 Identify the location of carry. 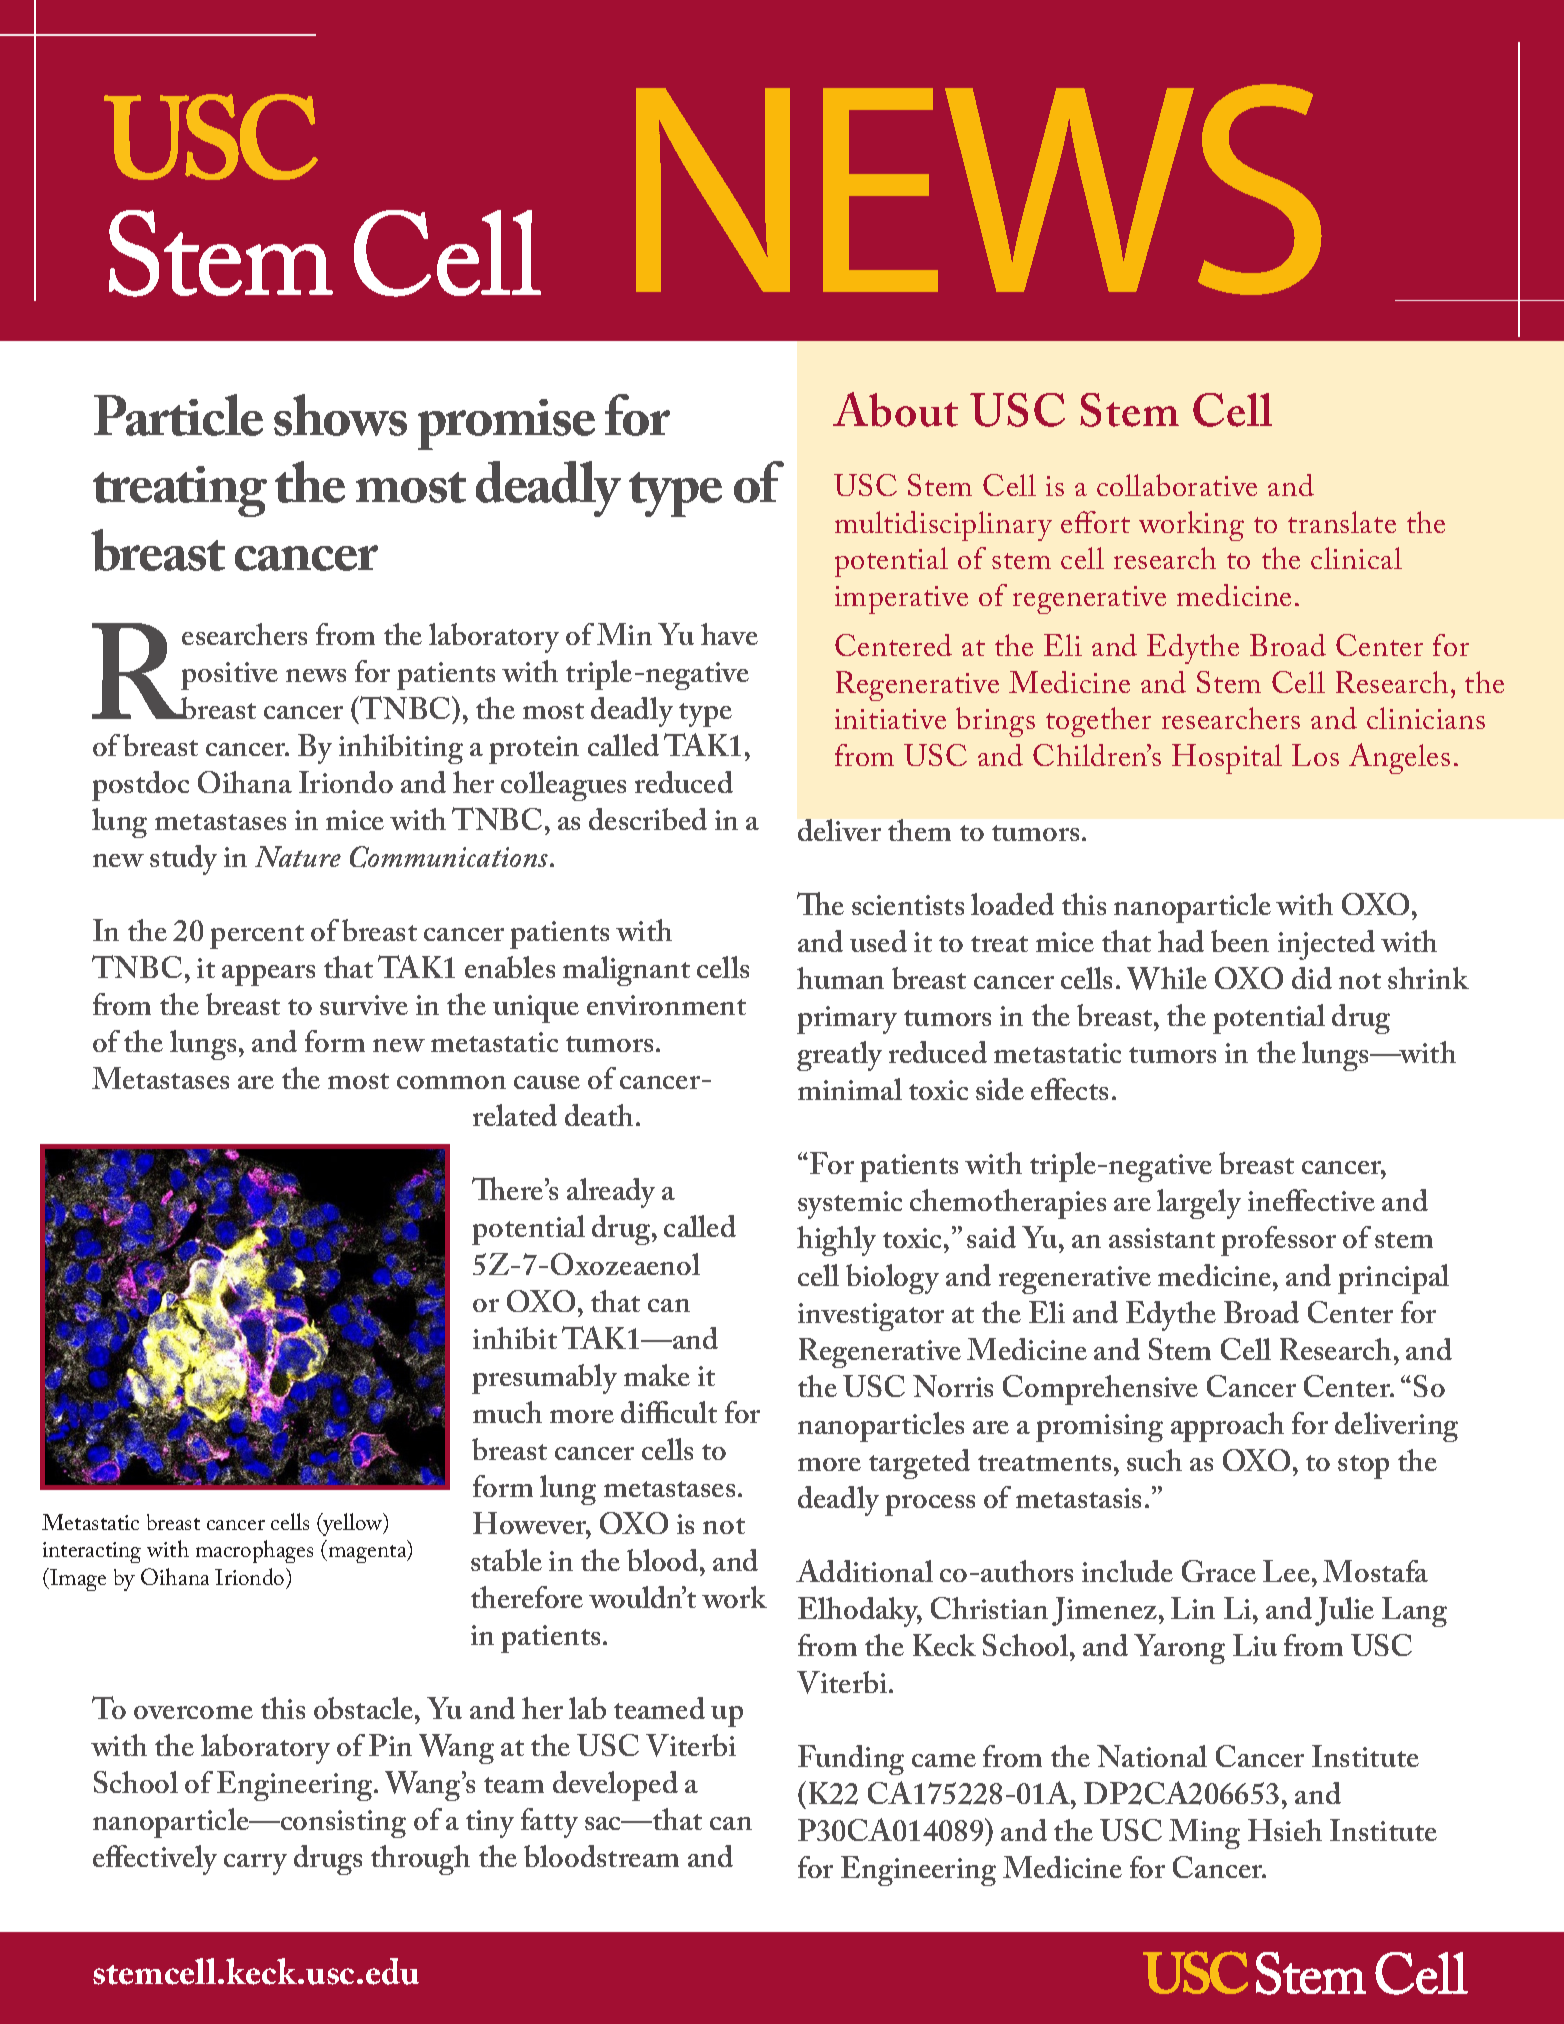
(255, 1864).
